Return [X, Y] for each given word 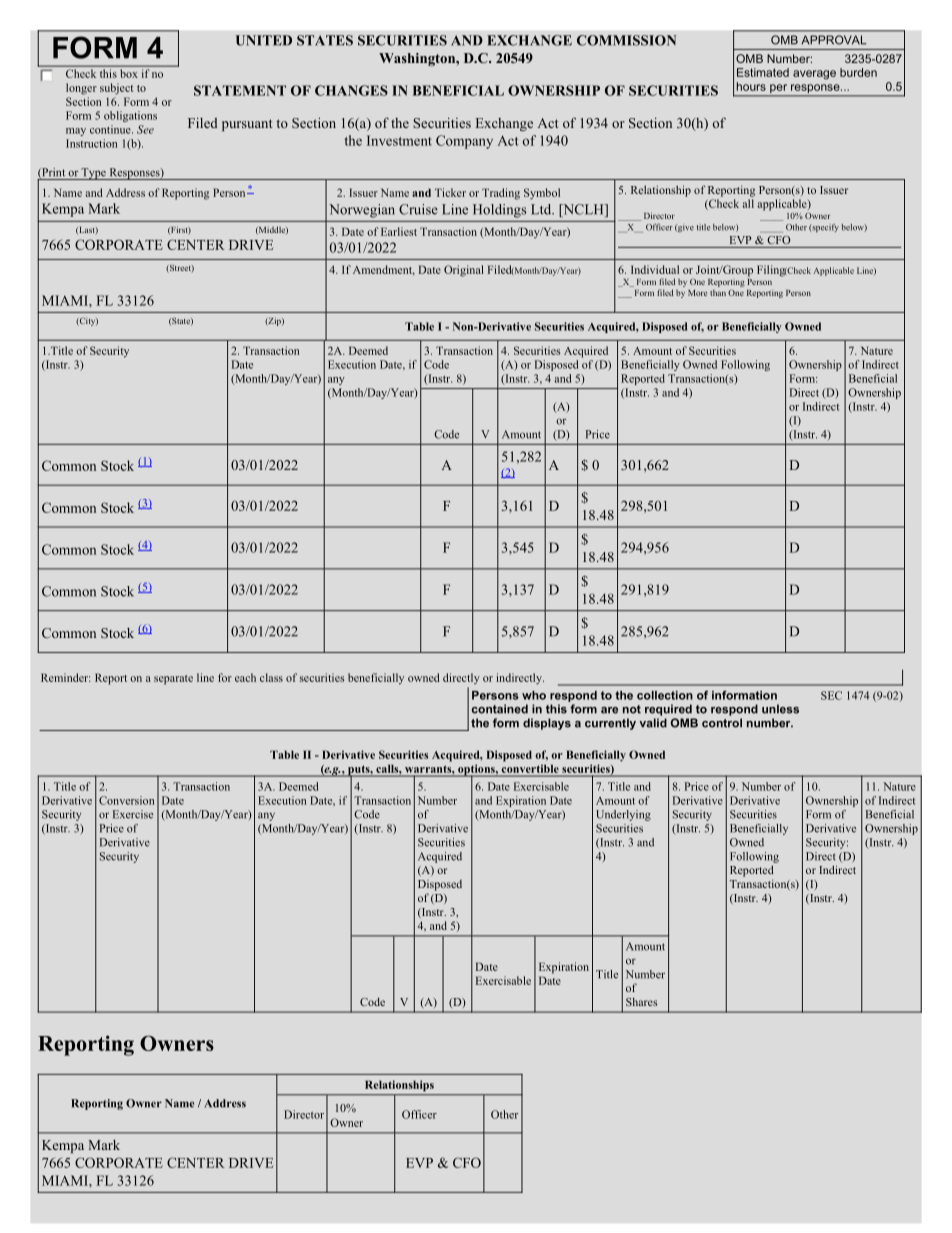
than [718, 292]
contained [500, 709]
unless [780, 709]
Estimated [763, 72]
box [129, 73]
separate [173, 680]
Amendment [384, 270]
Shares [641, 1002]
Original [464, 271]
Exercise [133, 814]
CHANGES [351, 90]
